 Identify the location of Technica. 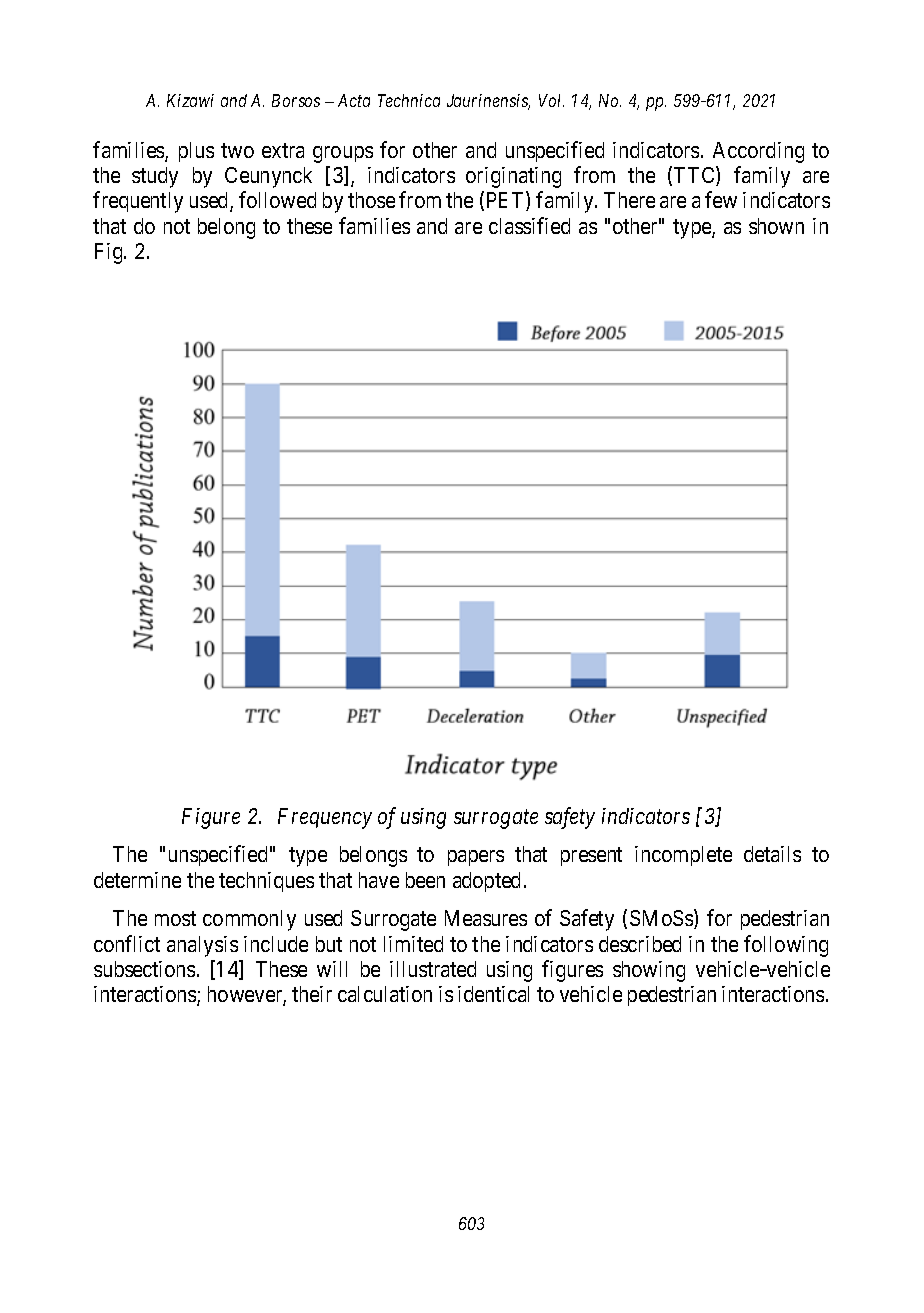
(409, 100).
